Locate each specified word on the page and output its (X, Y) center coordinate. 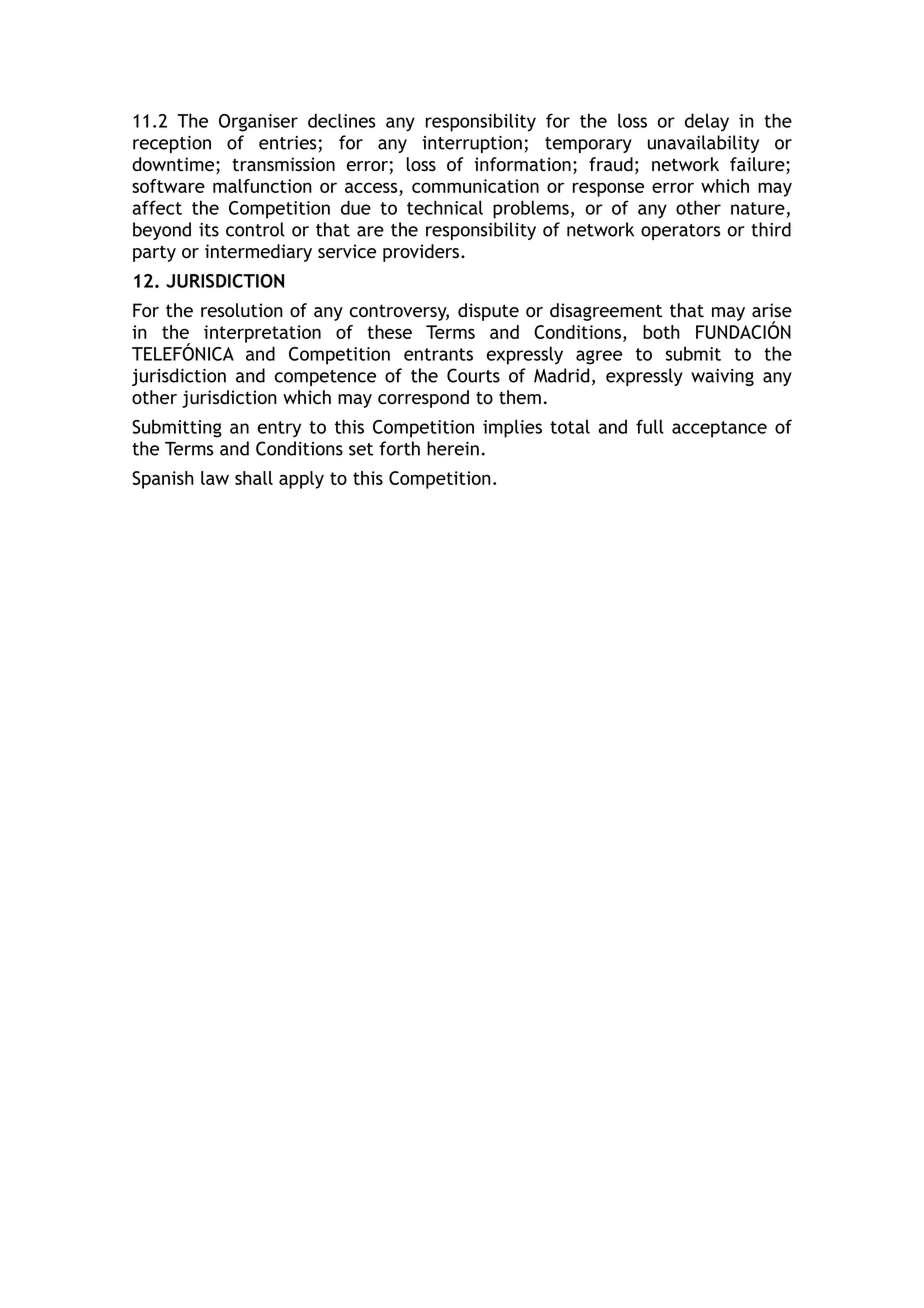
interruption (472, 144)
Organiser (258, 123)
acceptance (719, 429)
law (215, 478)
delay (707, 122)
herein (453, 448)
